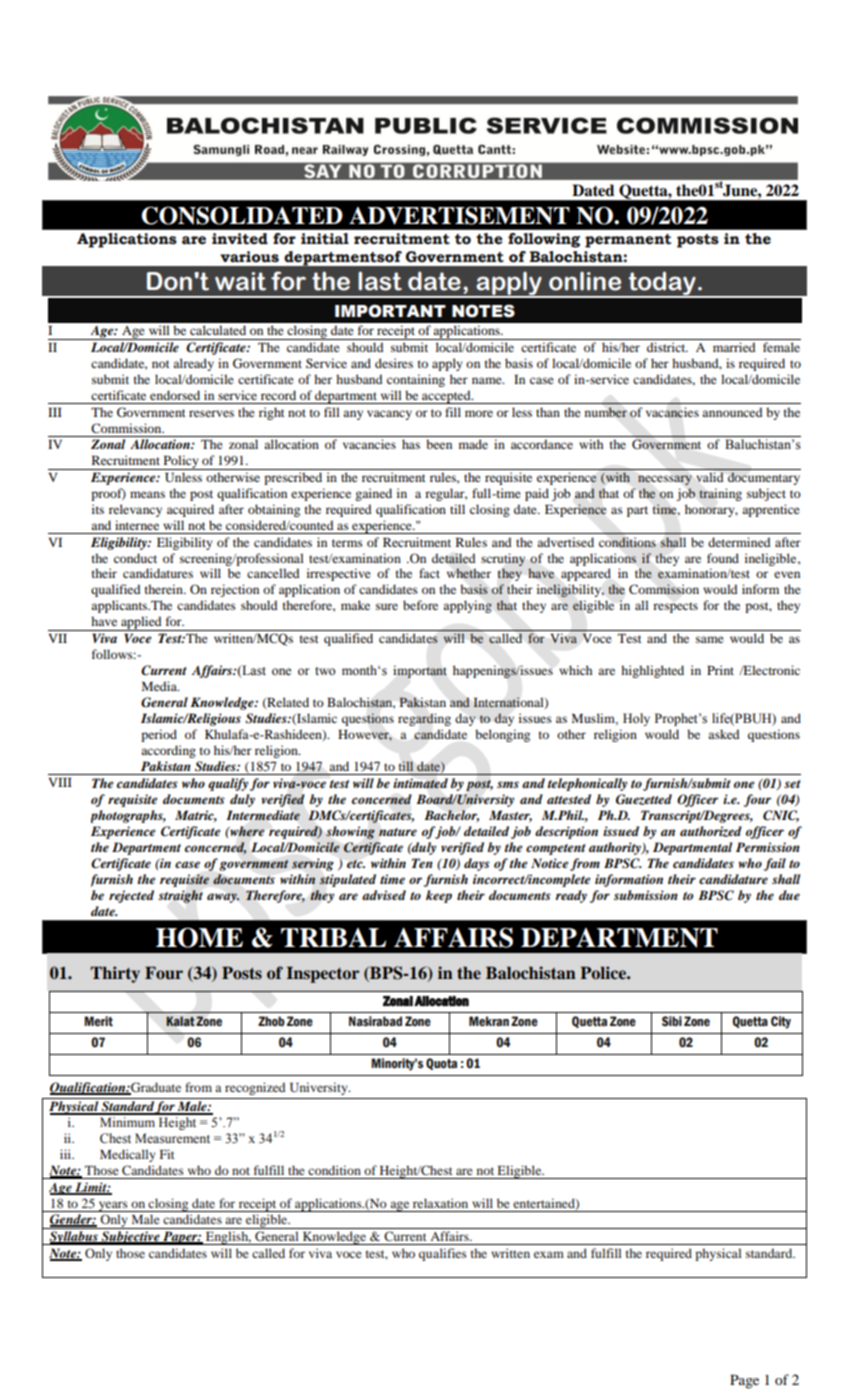 The width and height of the document is (849, 1400). Describe the element at coordinates (662, 284) in the document. I see `today` at that location.
